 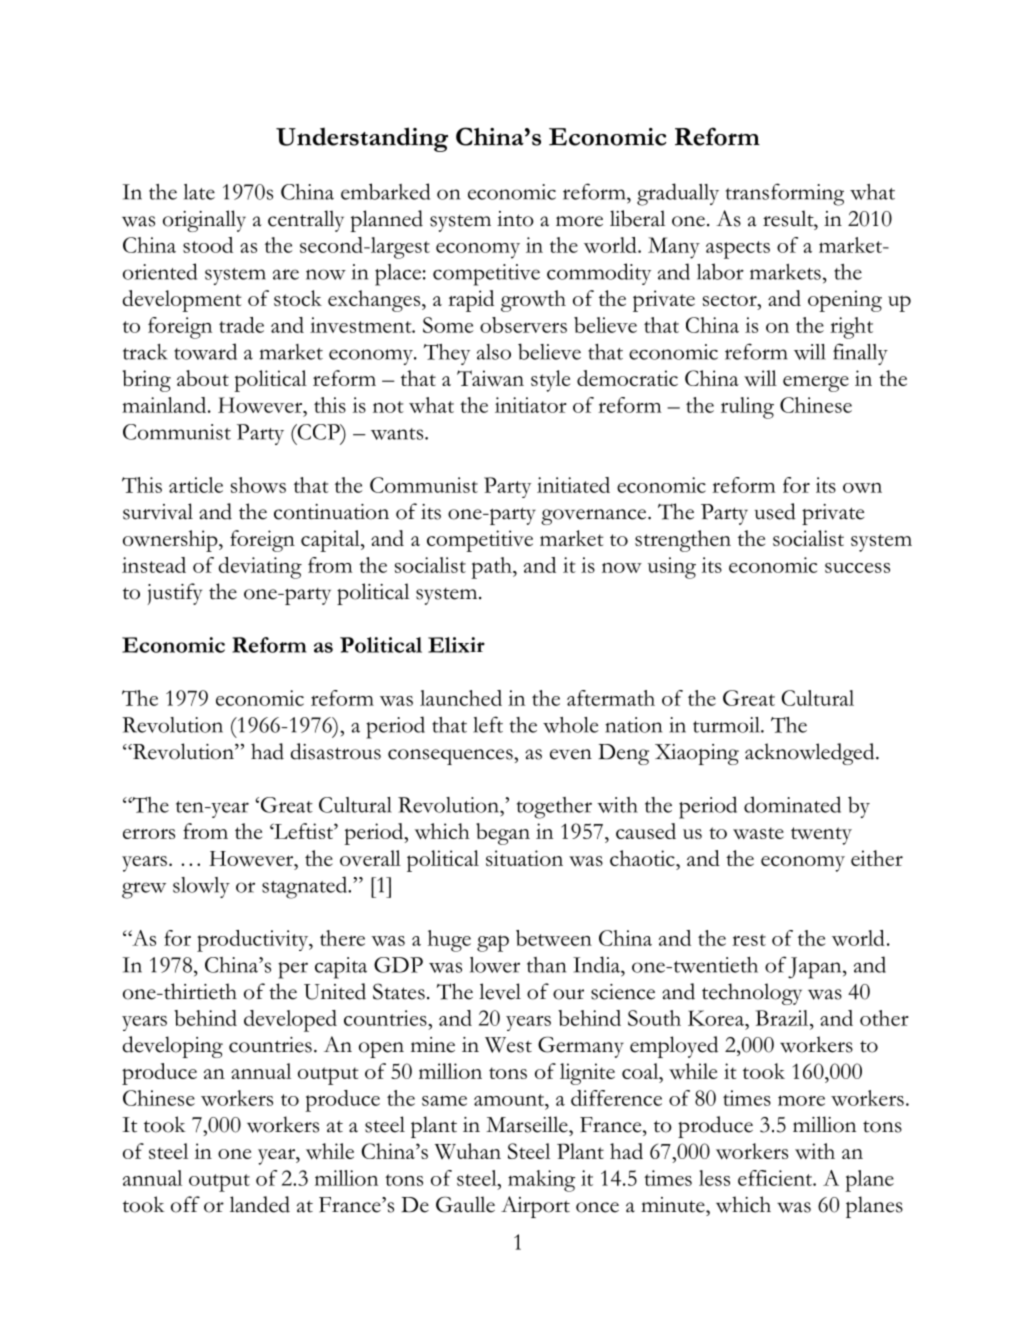 What do you see at coordinates (260, 1204) in the screenshot?
I see `landed` at bounding box center [260, 1204].
